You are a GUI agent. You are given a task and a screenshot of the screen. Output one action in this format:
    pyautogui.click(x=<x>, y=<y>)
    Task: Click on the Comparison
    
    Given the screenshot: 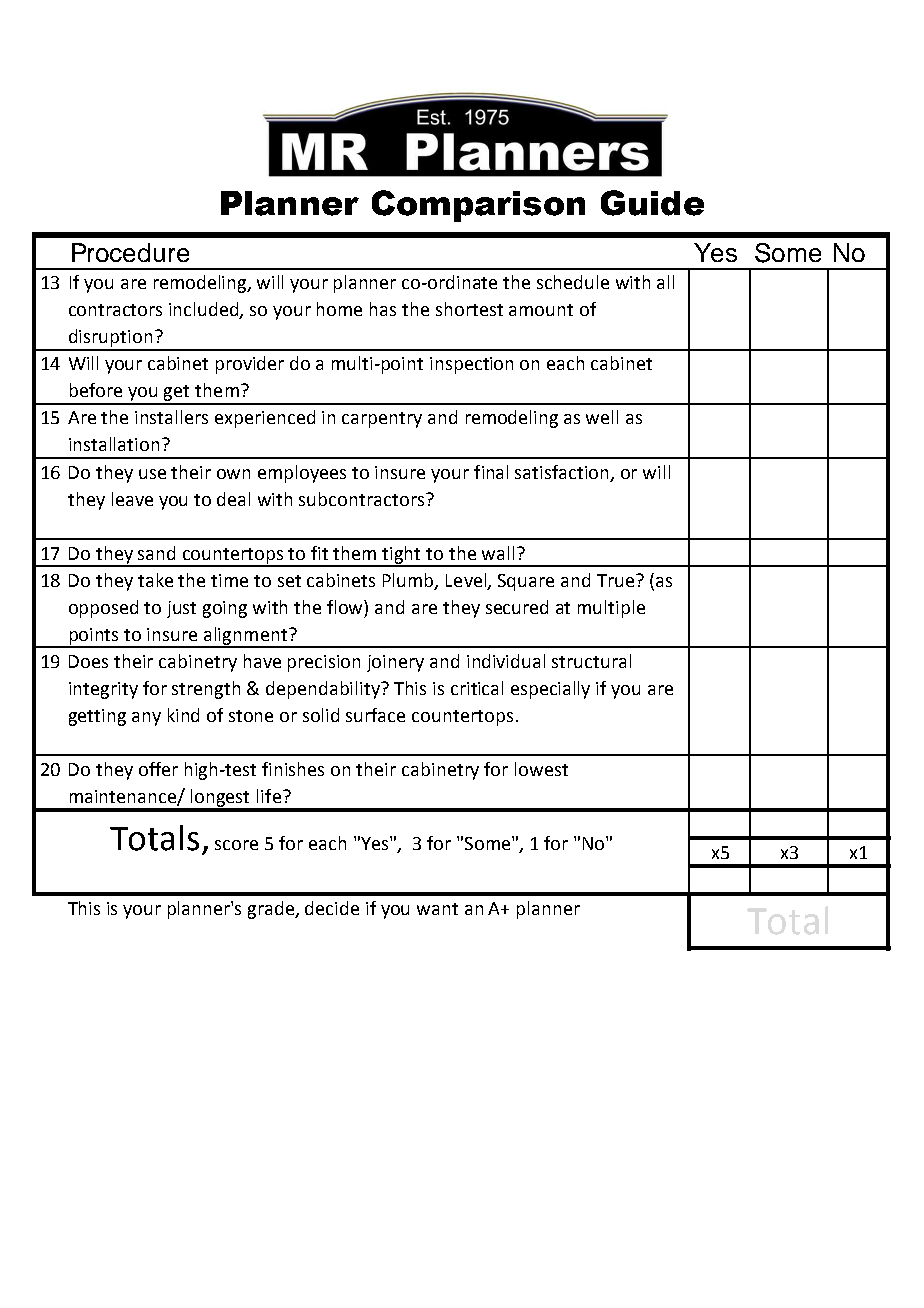 What is the action you would take?
    pyautogui.click(x=478, y=206)
